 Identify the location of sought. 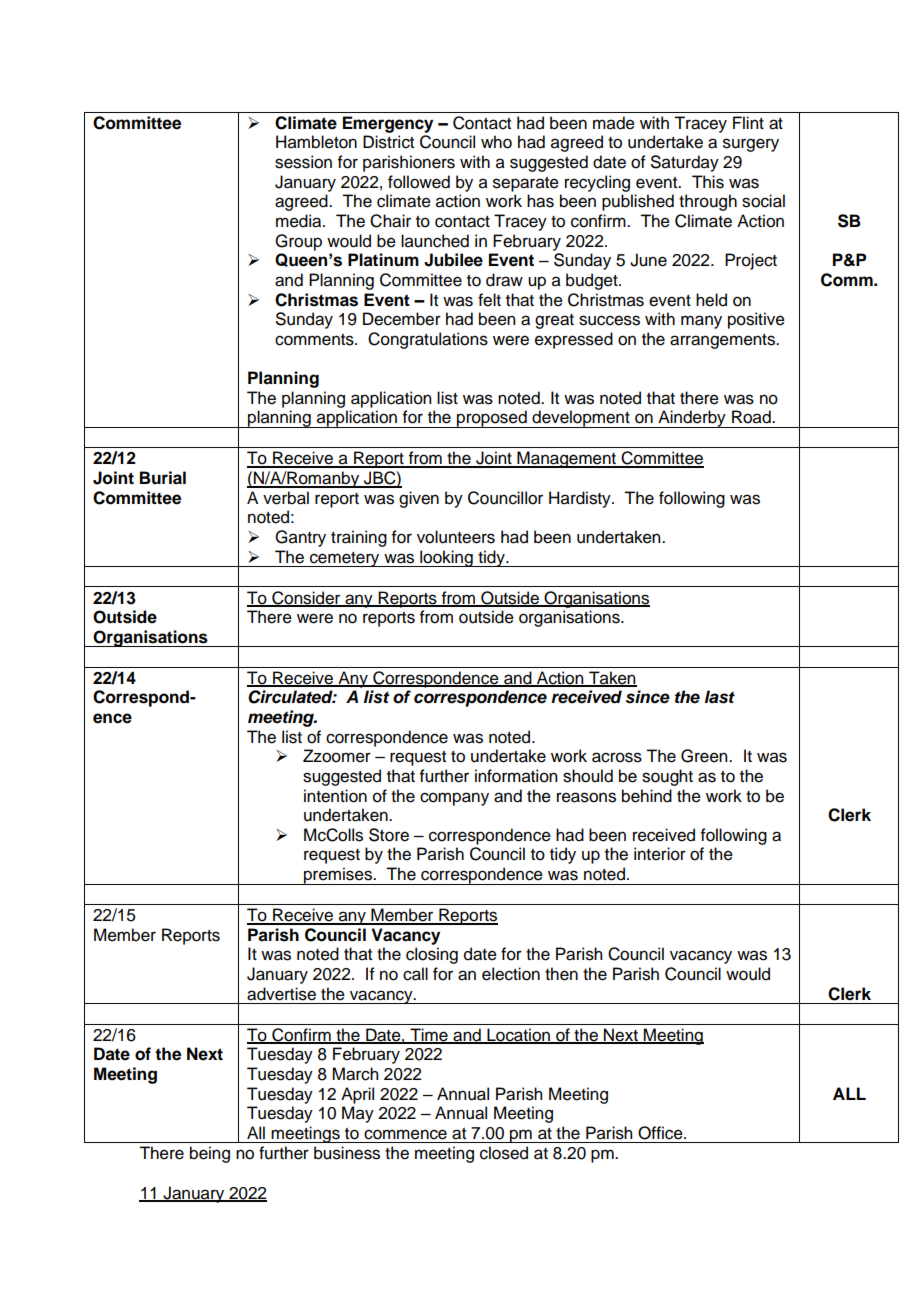
(667, 777).
